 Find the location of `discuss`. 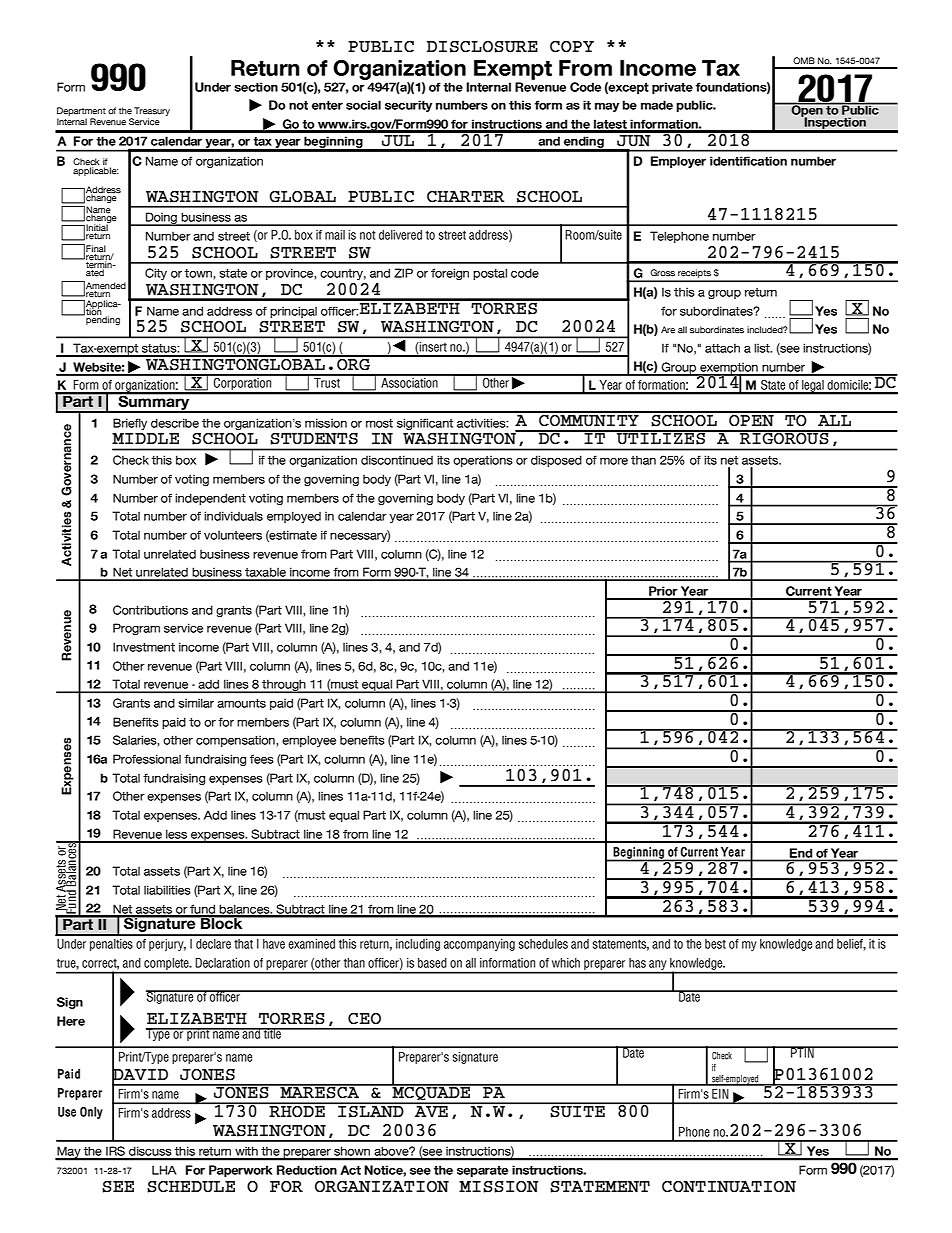

discuss is located at coordinates (150, 1153).
